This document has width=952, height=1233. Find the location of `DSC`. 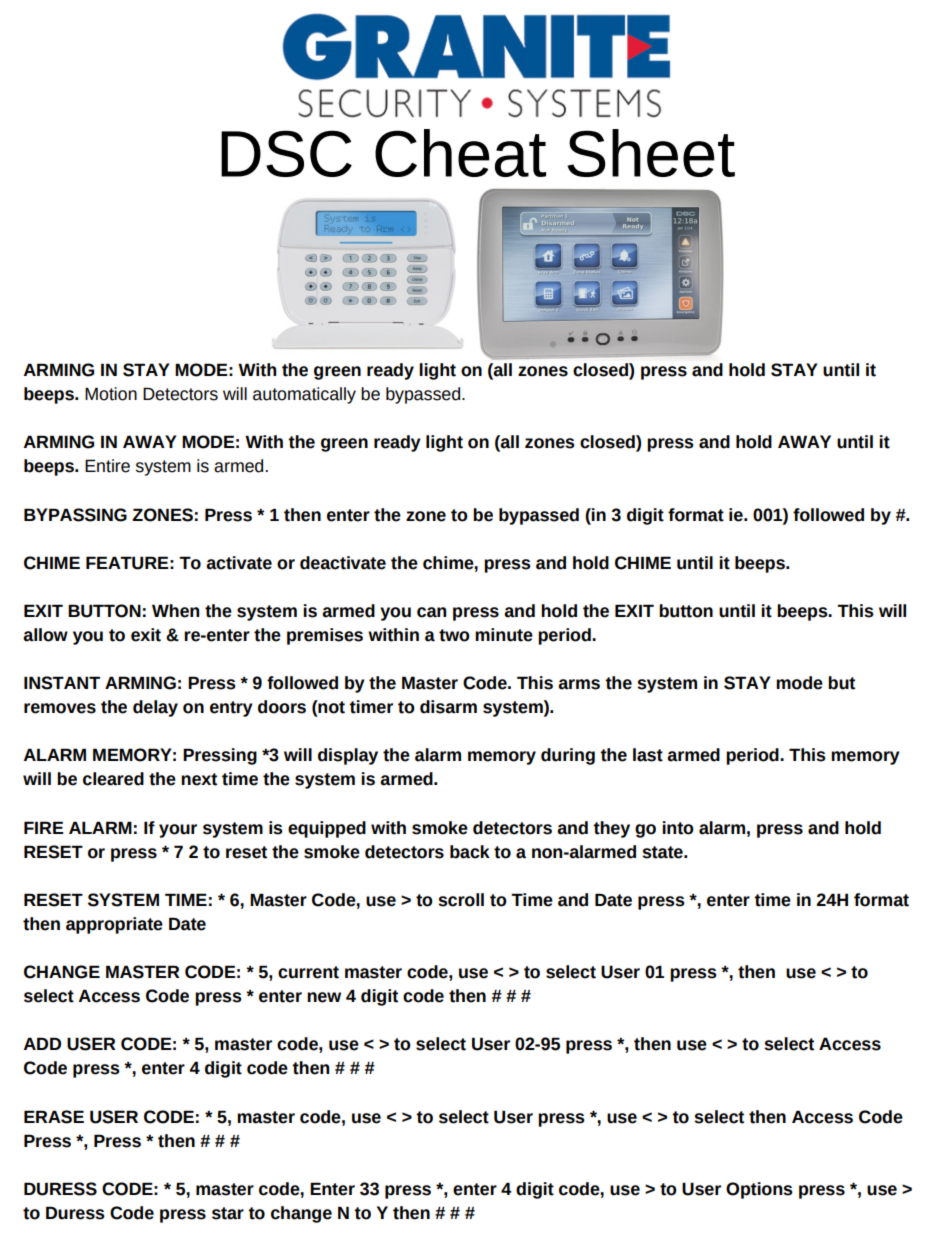

DSC is located at coordinates (286, 153).
